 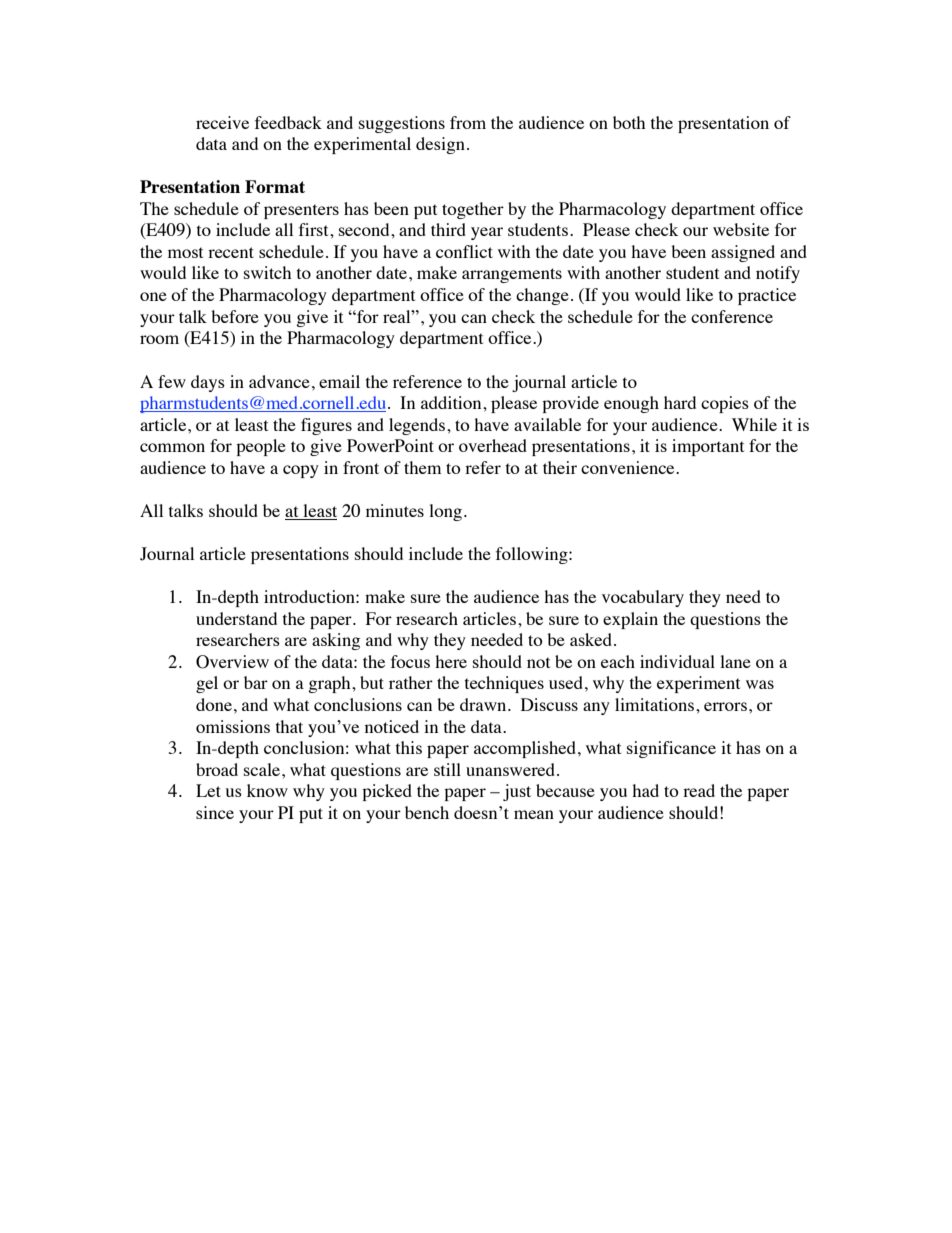 I want to click on important, so click(x=708, y=447).
